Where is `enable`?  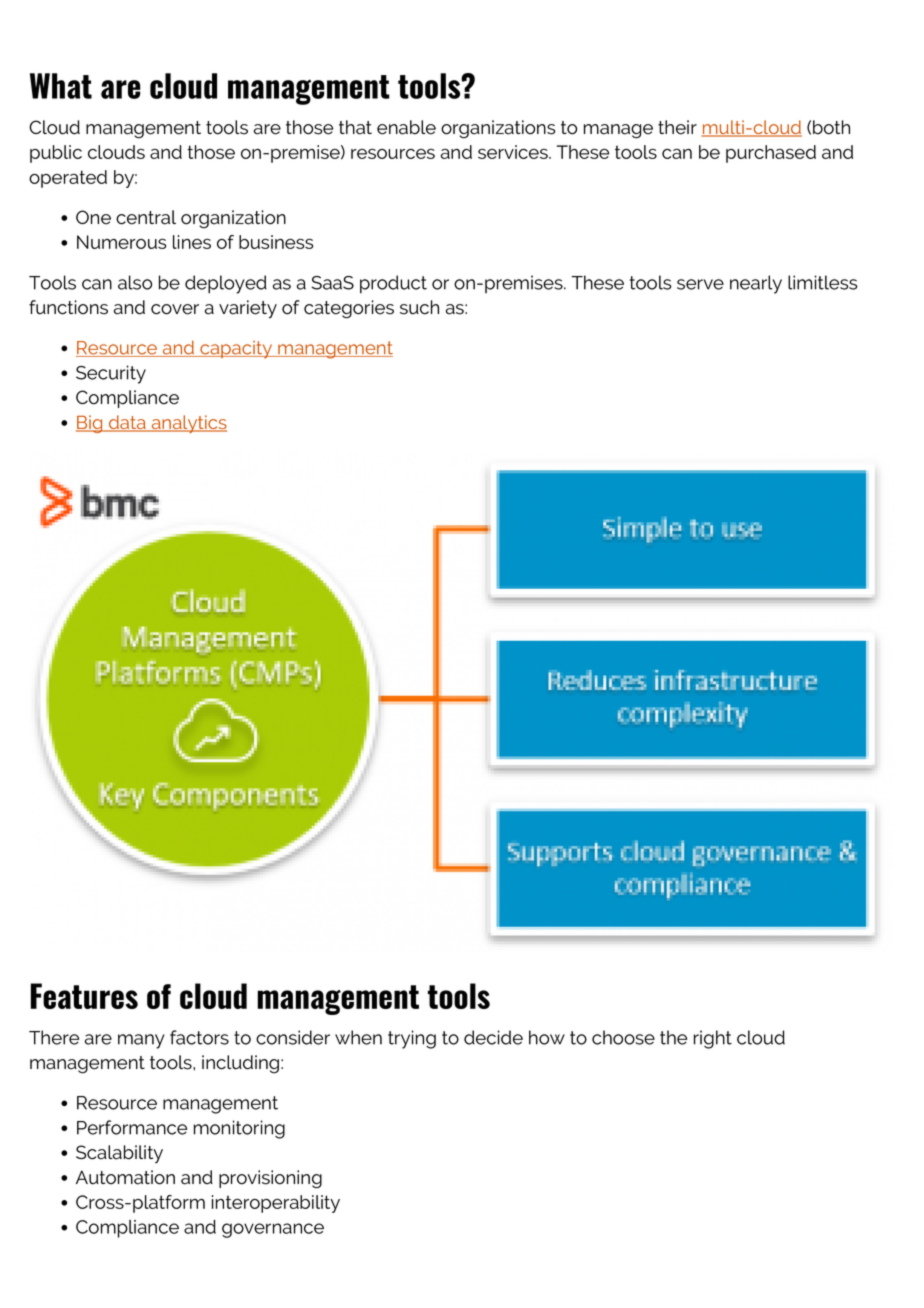 enable is located at coordinates (406, 127).
